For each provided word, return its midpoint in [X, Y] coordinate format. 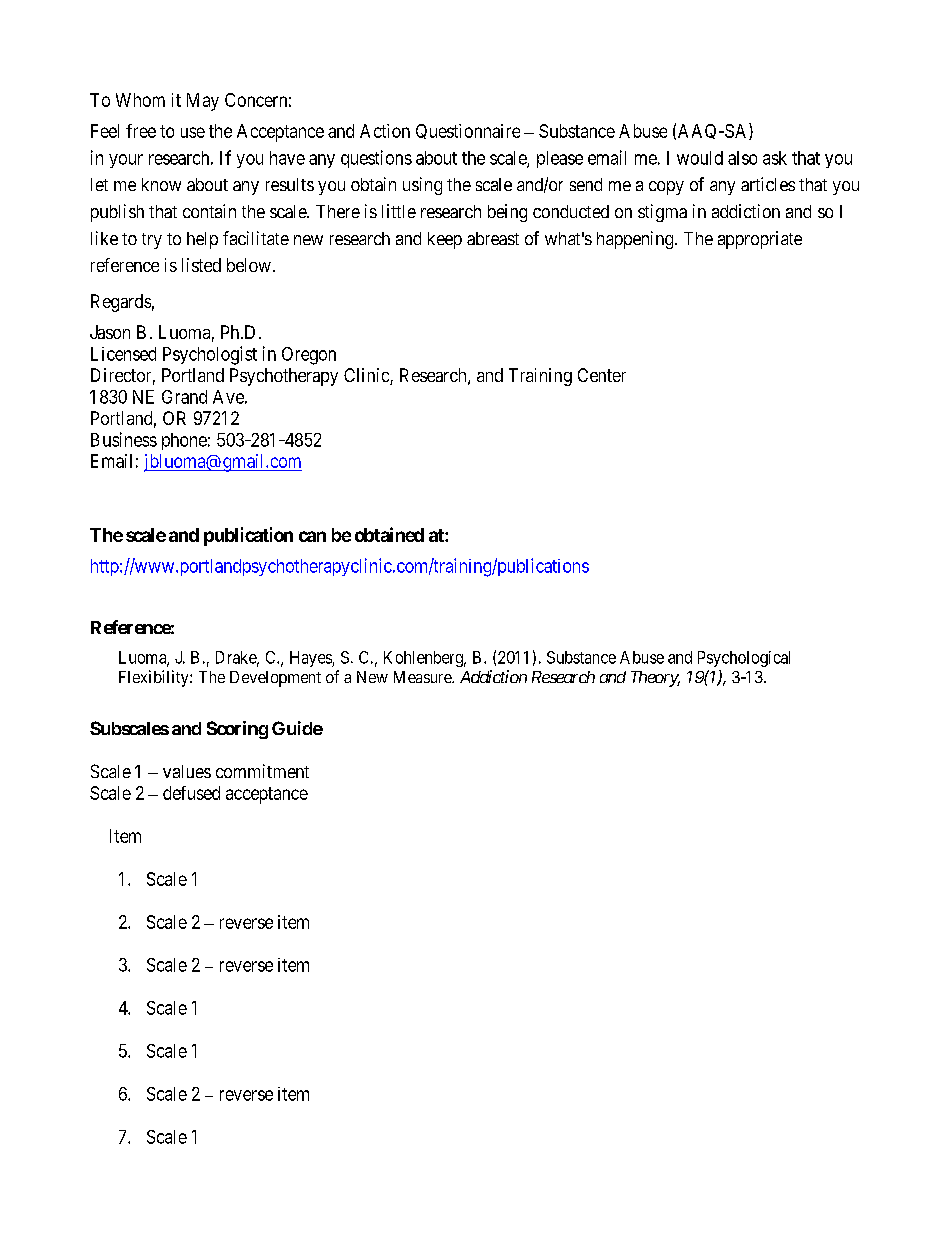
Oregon [309, 356]
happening [636, 240]
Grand [184, 397]
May [203, 102]
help [202, 240]
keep [445, 240]
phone [184, 441]
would [700, 158]
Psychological [744, 659]
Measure [423, 677]
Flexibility [155, 678]
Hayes [311, 659]
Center [602, 375]
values [187, 771]
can [312, 536]
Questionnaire [468, 131]
